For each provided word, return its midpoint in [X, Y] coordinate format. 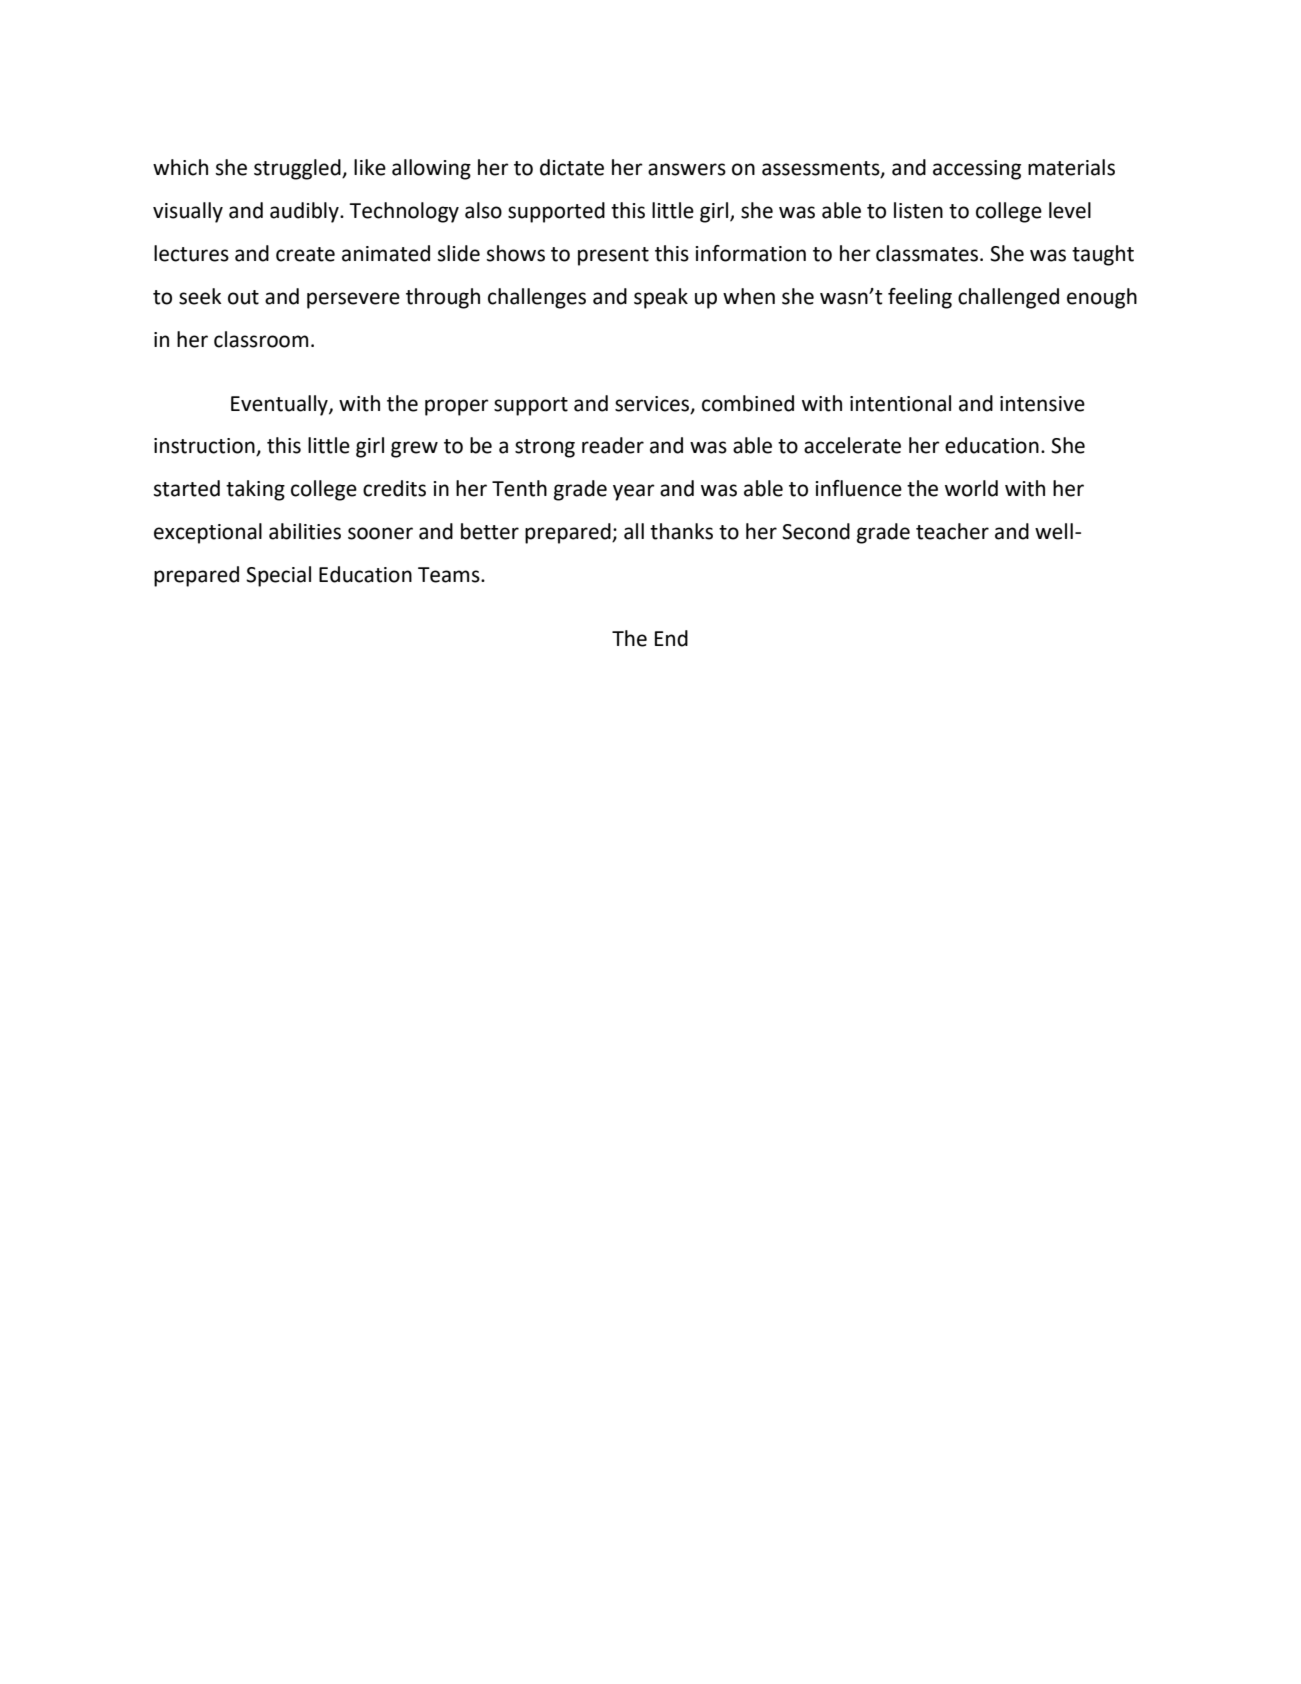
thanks [681, 531]
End [671, 638]
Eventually [280, 405]
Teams [450, 575]
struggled [298, 169]
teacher [952, 531]
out [243, 297]
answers [687, 169]
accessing [977, 170]
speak [661, 298]
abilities [305, 531]
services [653, 404]
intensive [1042, 404]
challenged [1008, 298]
